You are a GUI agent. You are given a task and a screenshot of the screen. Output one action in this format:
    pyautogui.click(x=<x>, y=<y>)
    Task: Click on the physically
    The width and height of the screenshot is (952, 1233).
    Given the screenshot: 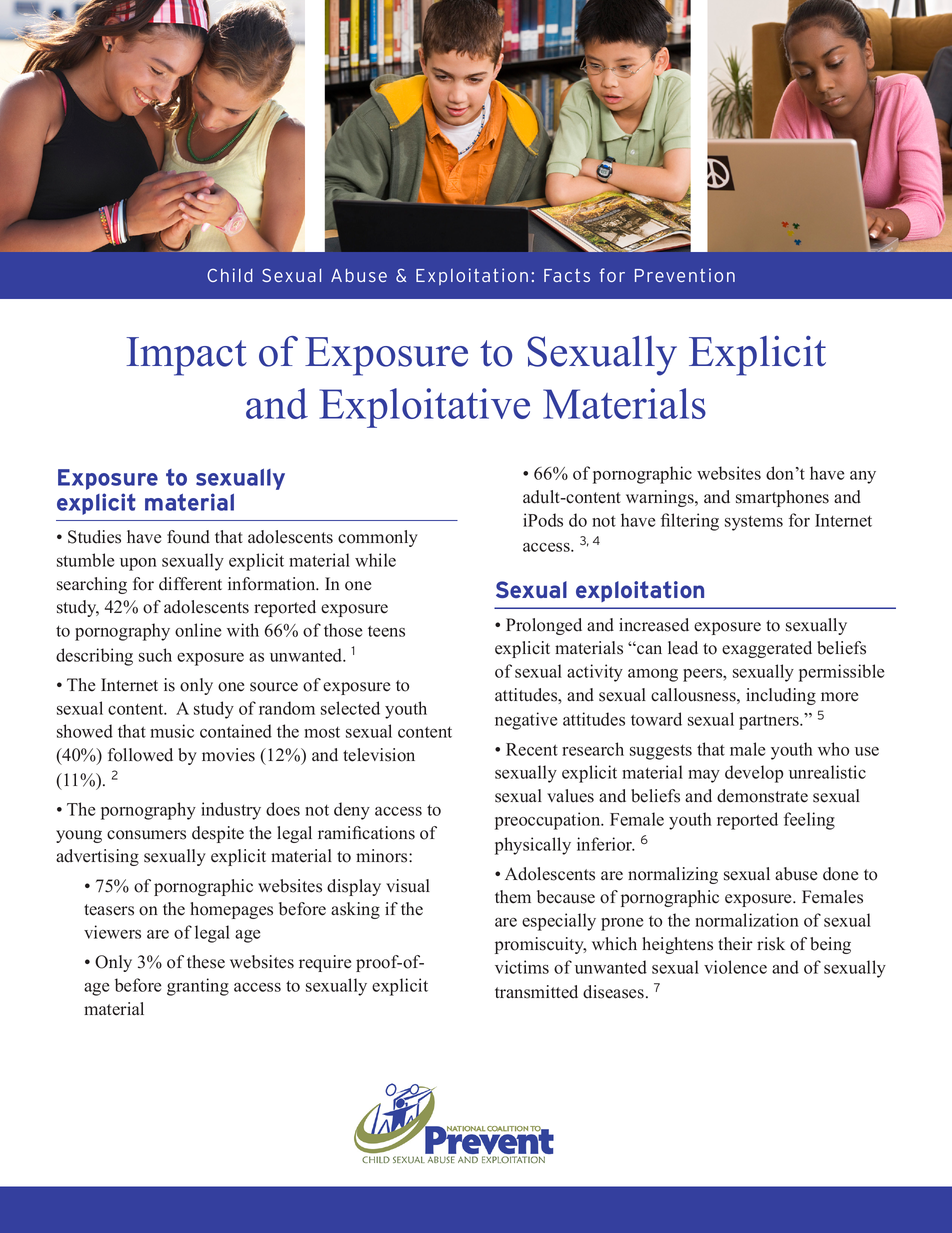 What is the action you would take?
    pyautogui.click(x=533, y=846)
